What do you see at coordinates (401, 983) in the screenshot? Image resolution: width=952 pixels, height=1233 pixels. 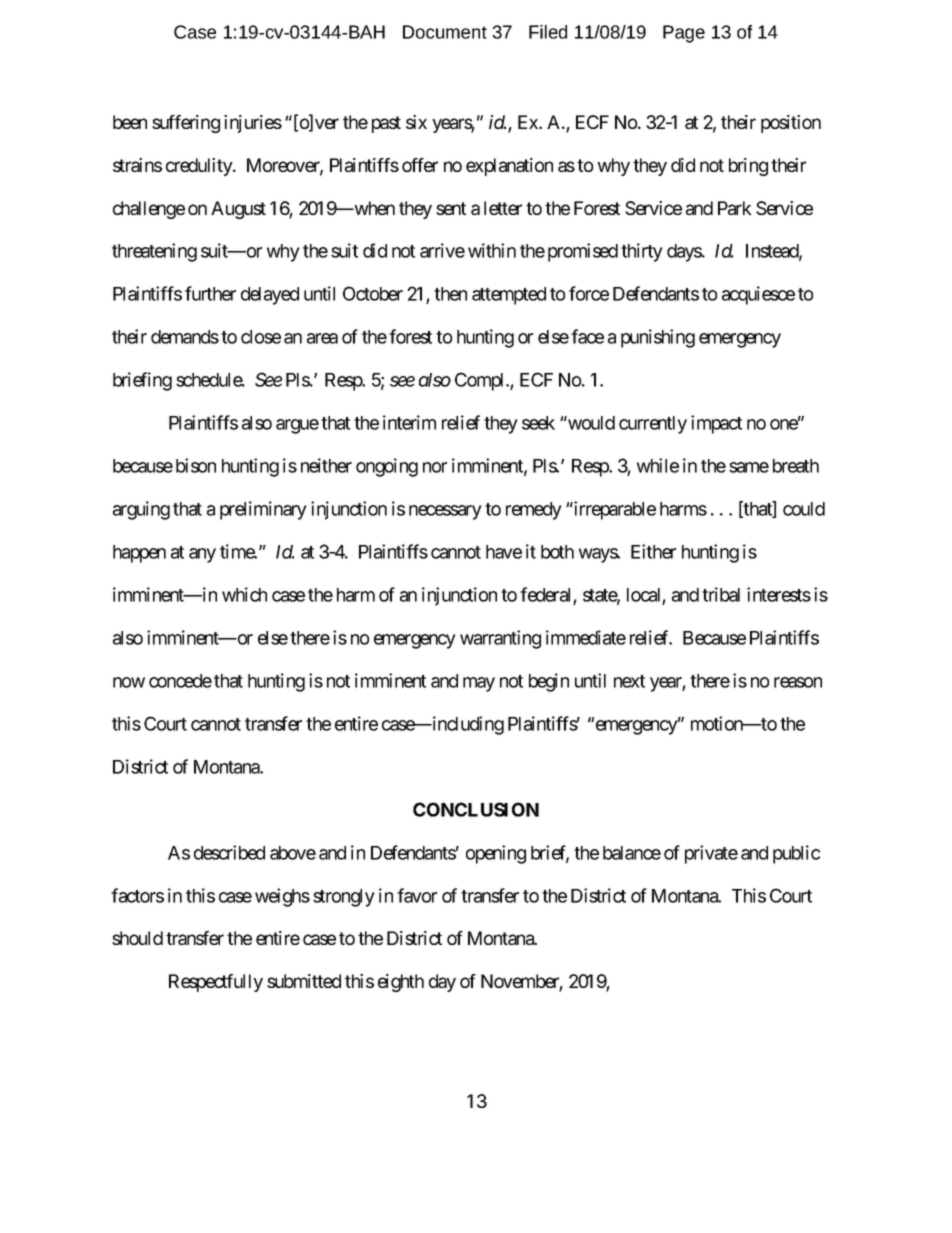 I see `eighth` at bounding box center [401, 983].
